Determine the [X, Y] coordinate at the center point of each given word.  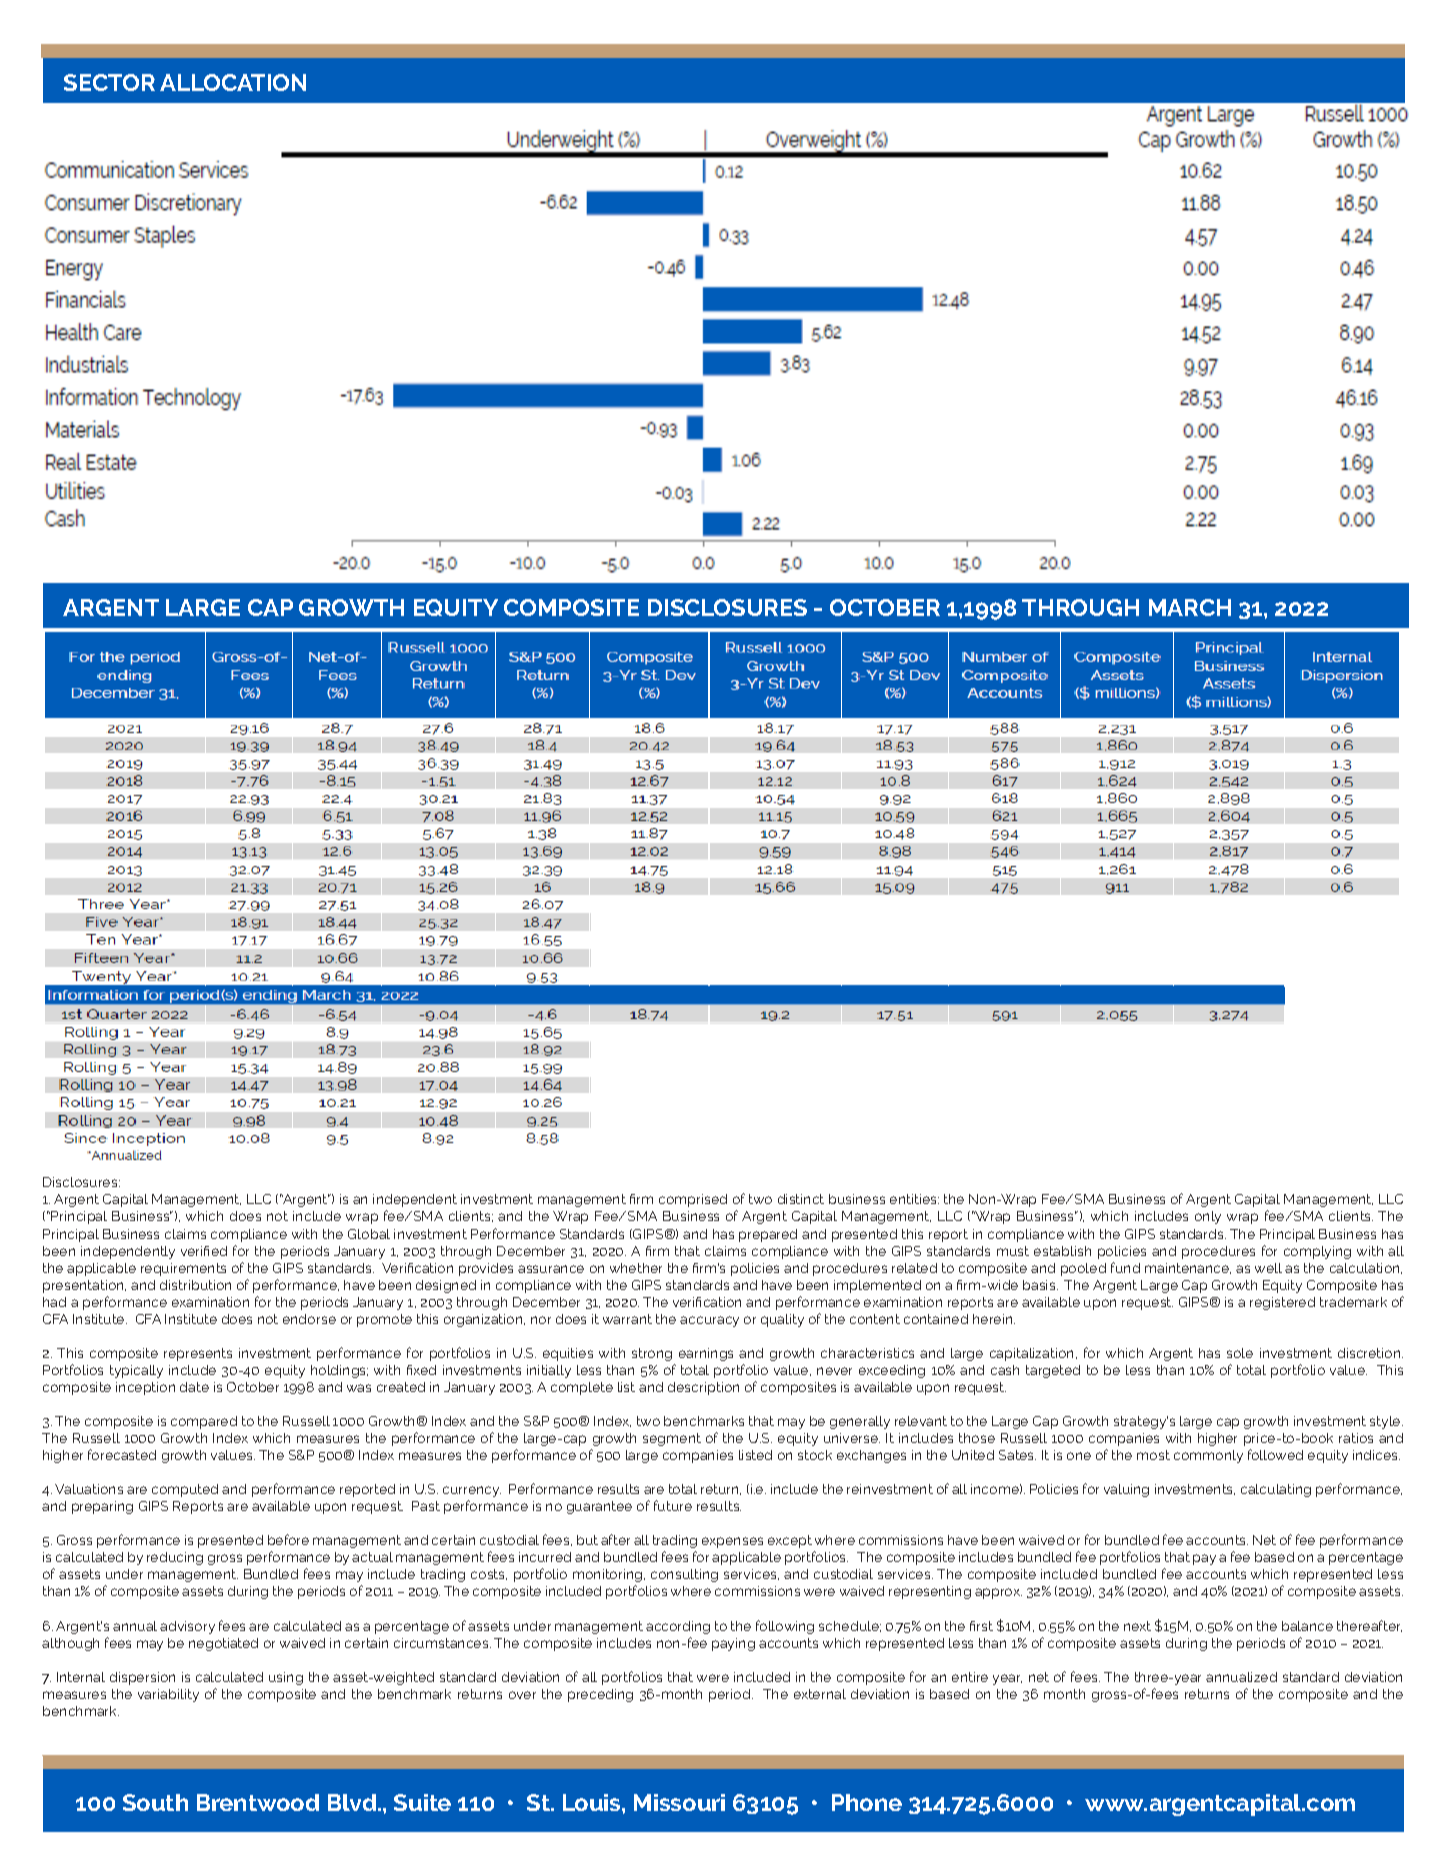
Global [369, 1234]
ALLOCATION [233, 82]
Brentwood [258, 1802]
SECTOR [109, 82]
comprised [693, 1200]
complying [1317, 1252]
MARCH [1190, 607]
